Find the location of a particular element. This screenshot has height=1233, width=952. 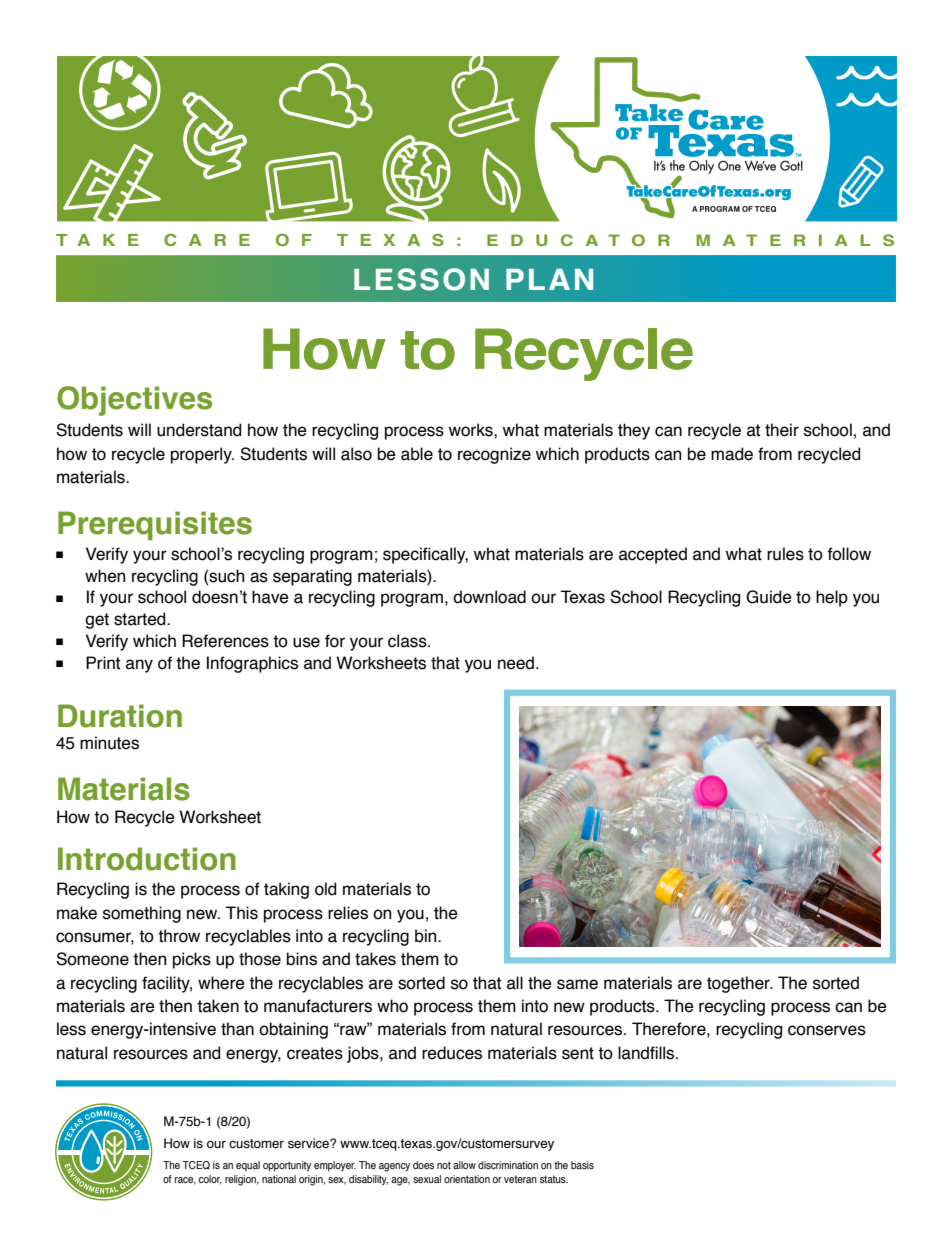

recognize is located at coordinates (494, 455).
